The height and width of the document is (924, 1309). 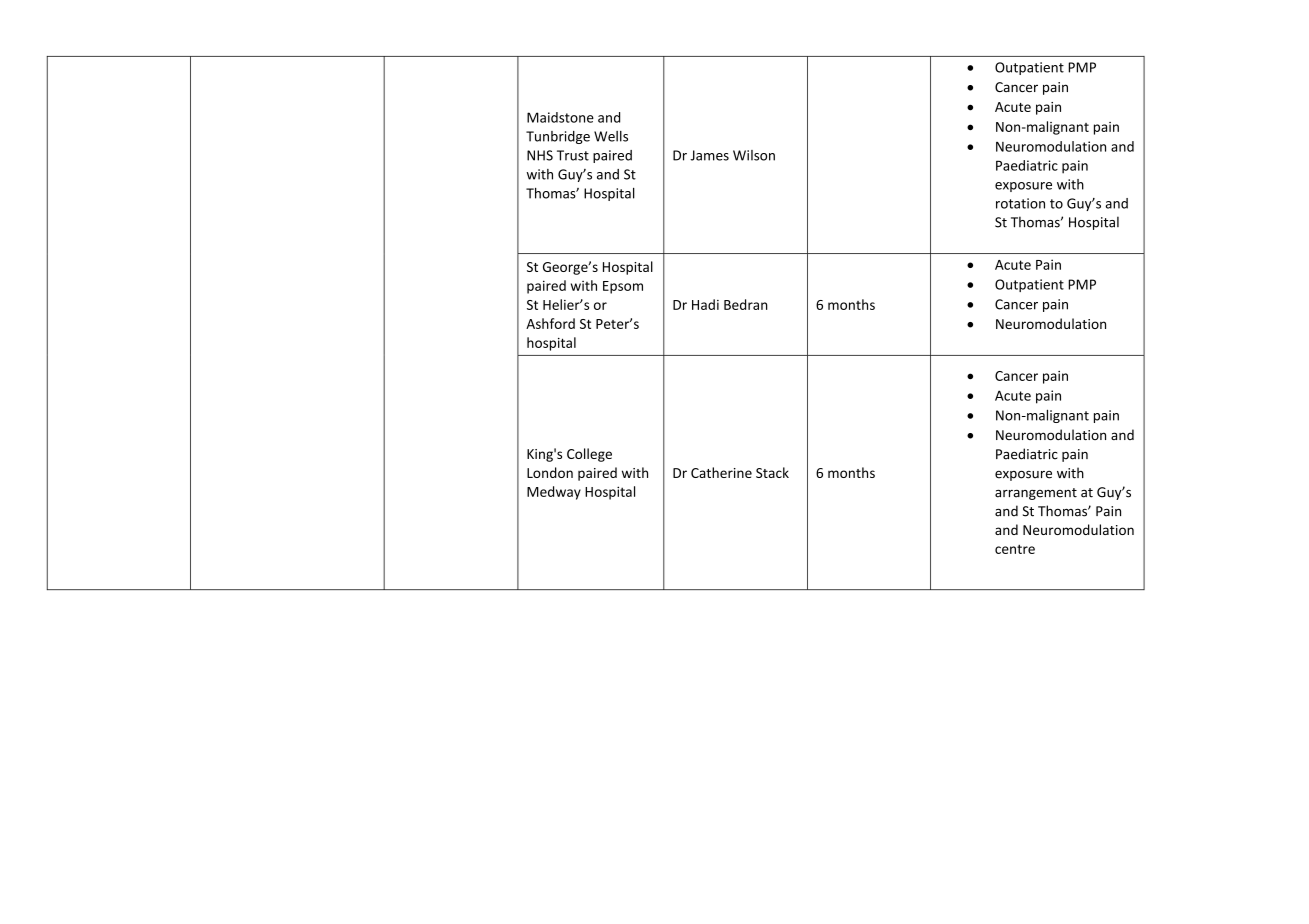 I want to click on centre, so click(x=1015, y=549).
